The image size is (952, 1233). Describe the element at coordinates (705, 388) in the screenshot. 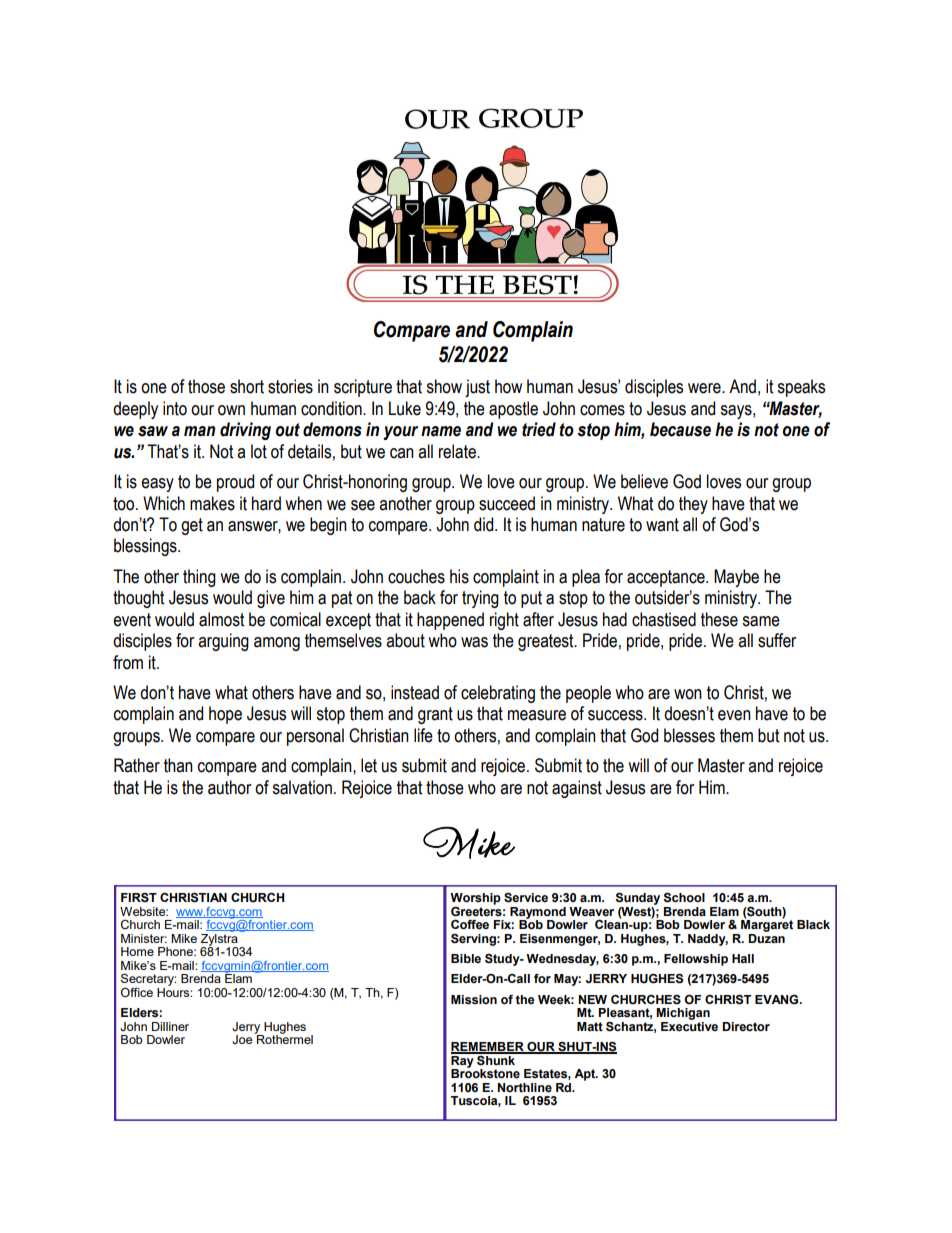

I see `were` at that location.
